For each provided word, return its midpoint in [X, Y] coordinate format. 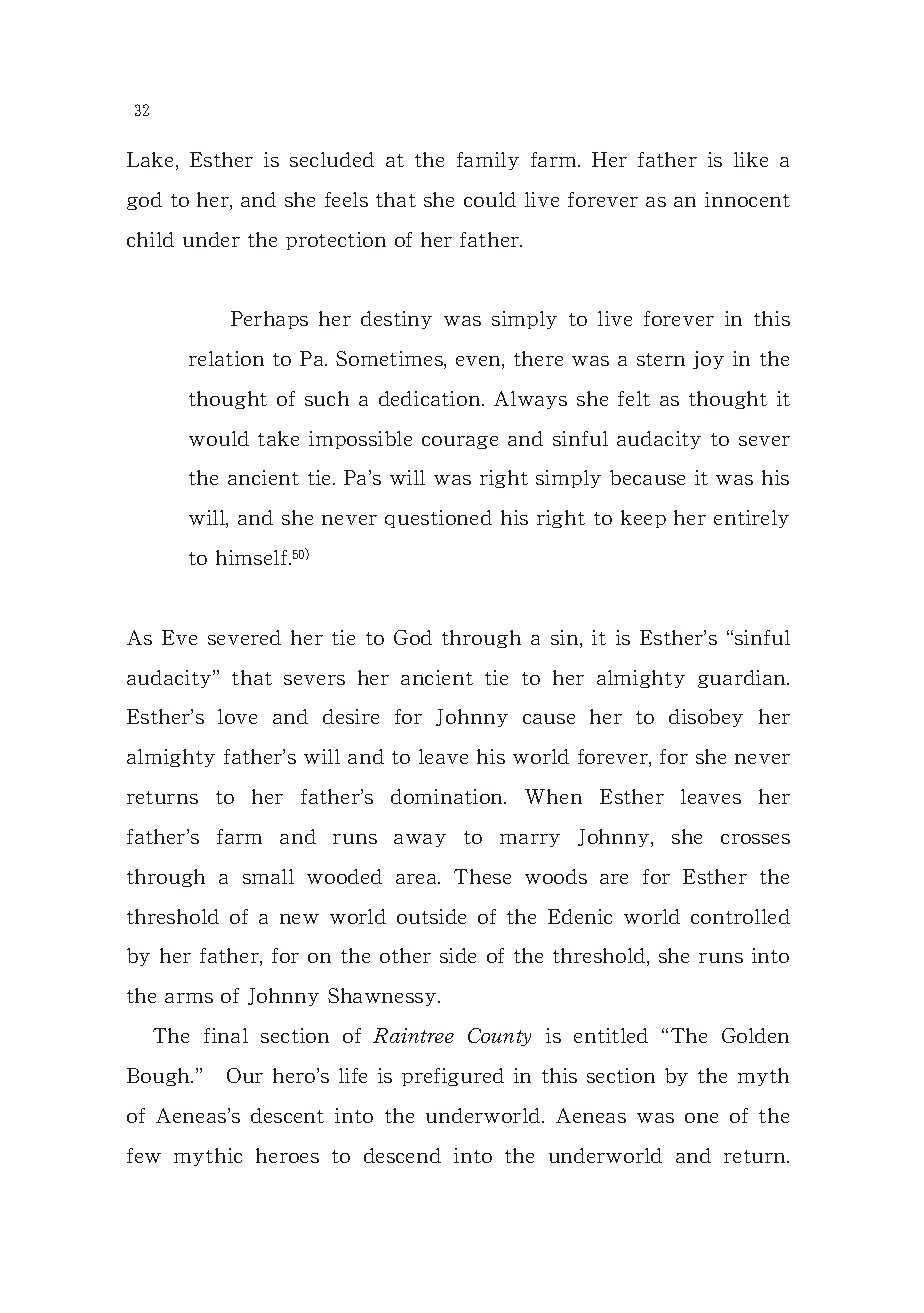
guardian [743, 679]
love [237, 716]
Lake [152, 161]
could [490, 199]
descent [287, 1115]
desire [351, 716]
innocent [747, 199]
